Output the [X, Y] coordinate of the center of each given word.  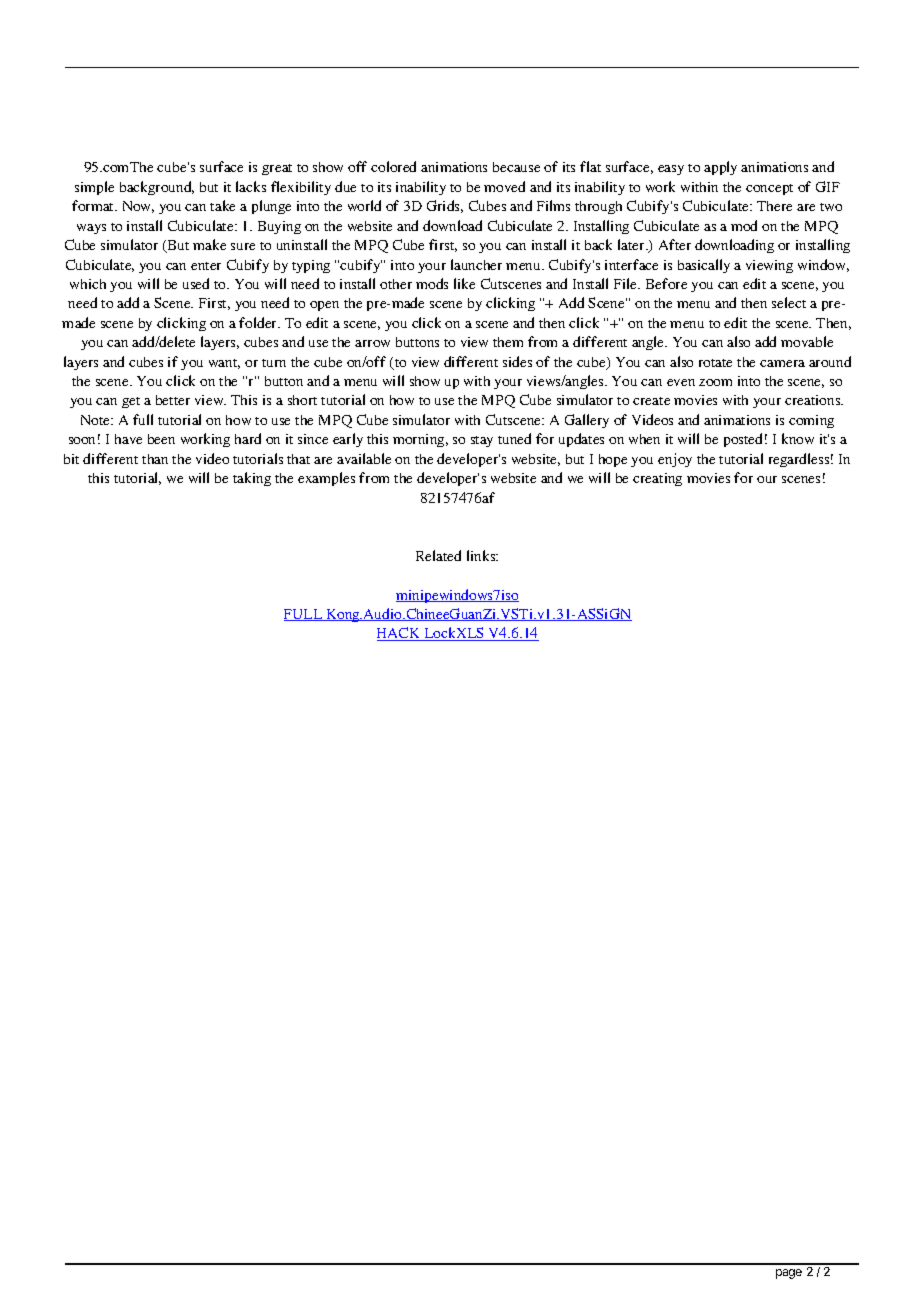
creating [657, 479]
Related [438, 555]
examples [326, 479]
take [222, 205]
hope [613, 460]
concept [769, 189]
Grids [445, 206]
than [155, 459]
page [789, 1274]
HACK [400, 634]
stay [482, 441]
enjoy [675, 460]
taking [252, 479]
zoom [715, 382]
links [482, 555]
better [173, 400]
